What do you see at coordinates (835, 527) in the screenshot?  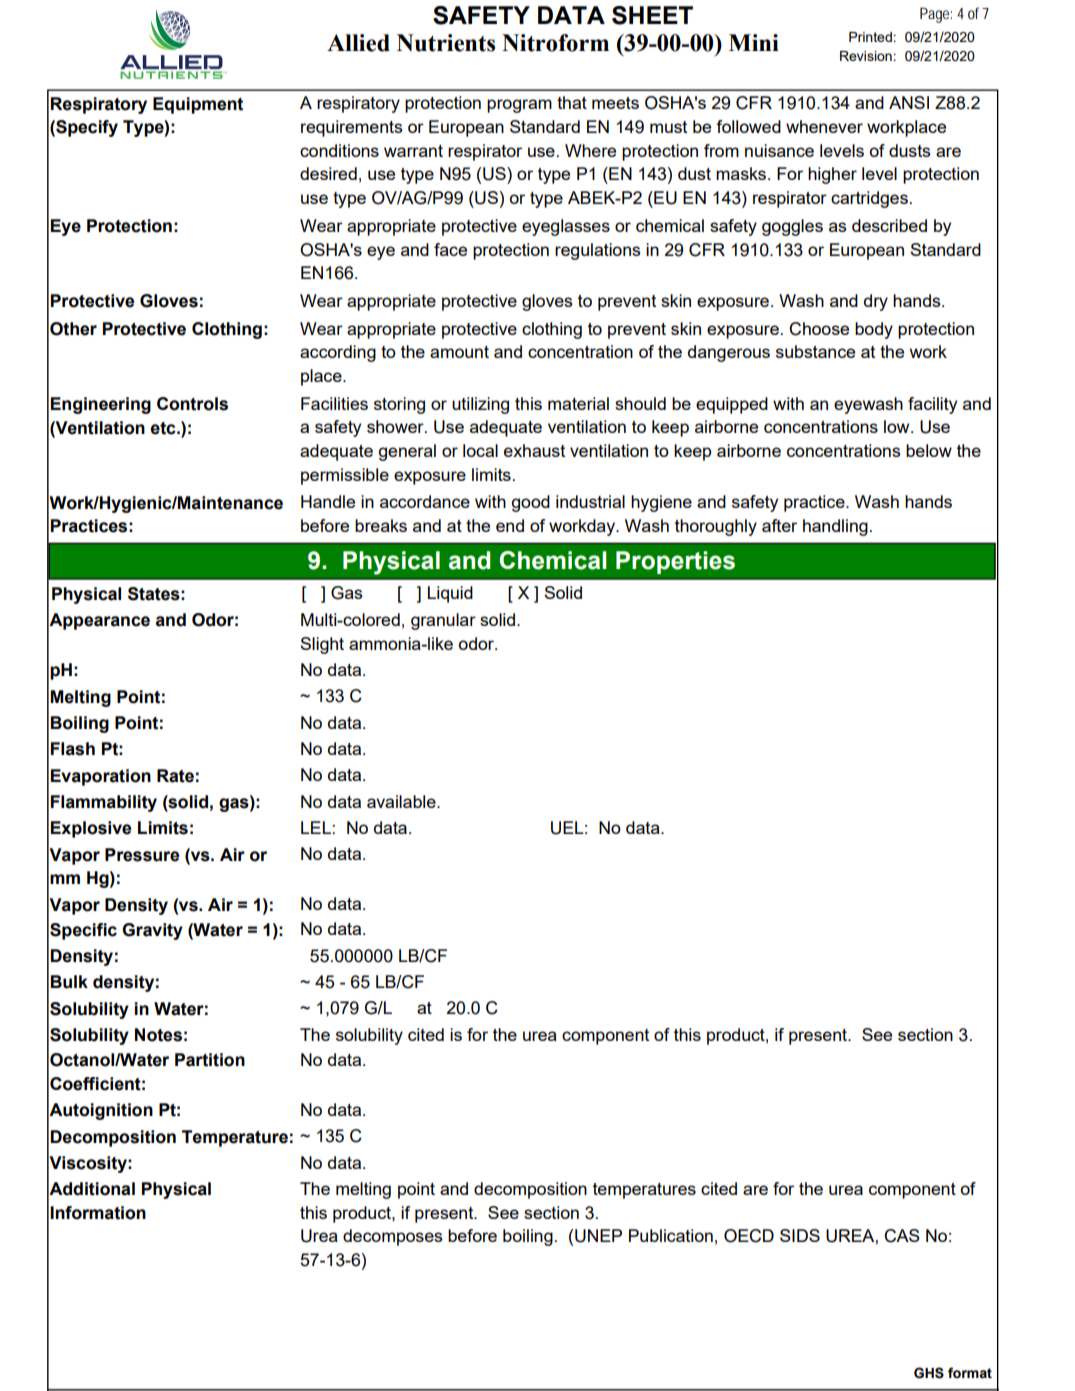 I see `handling` at bounding box center [835, 527].
